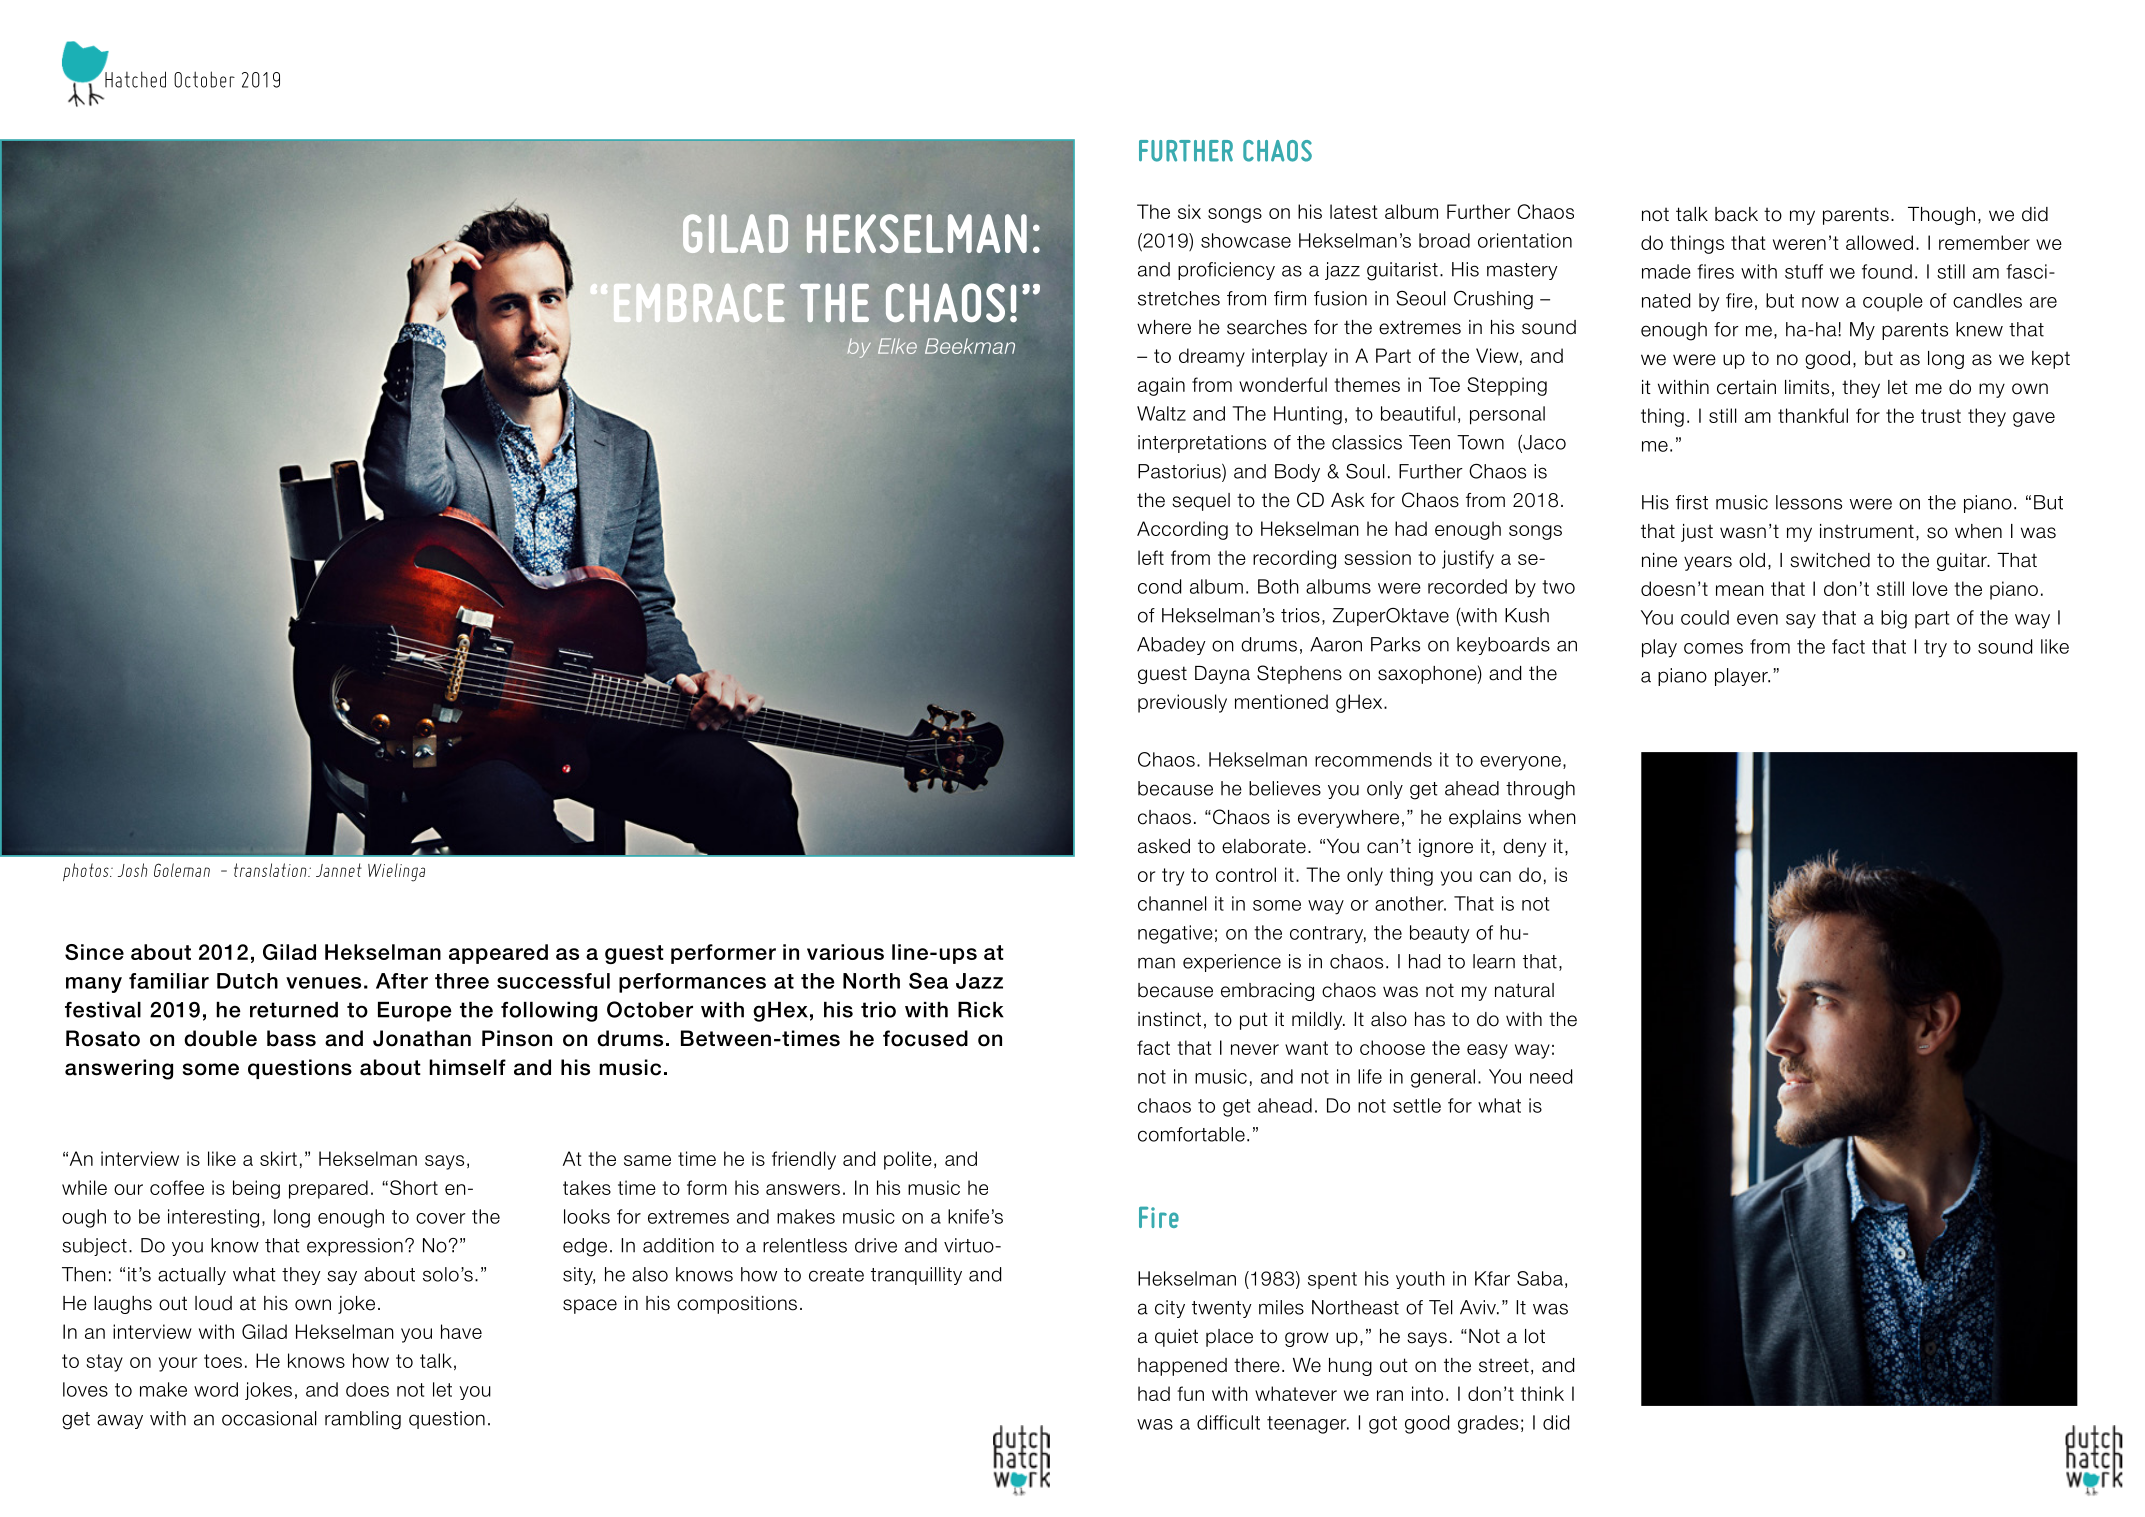 The width and height of the screenshot is (2145, 1517). I want to click on Waltz, so click(1161, 413).
